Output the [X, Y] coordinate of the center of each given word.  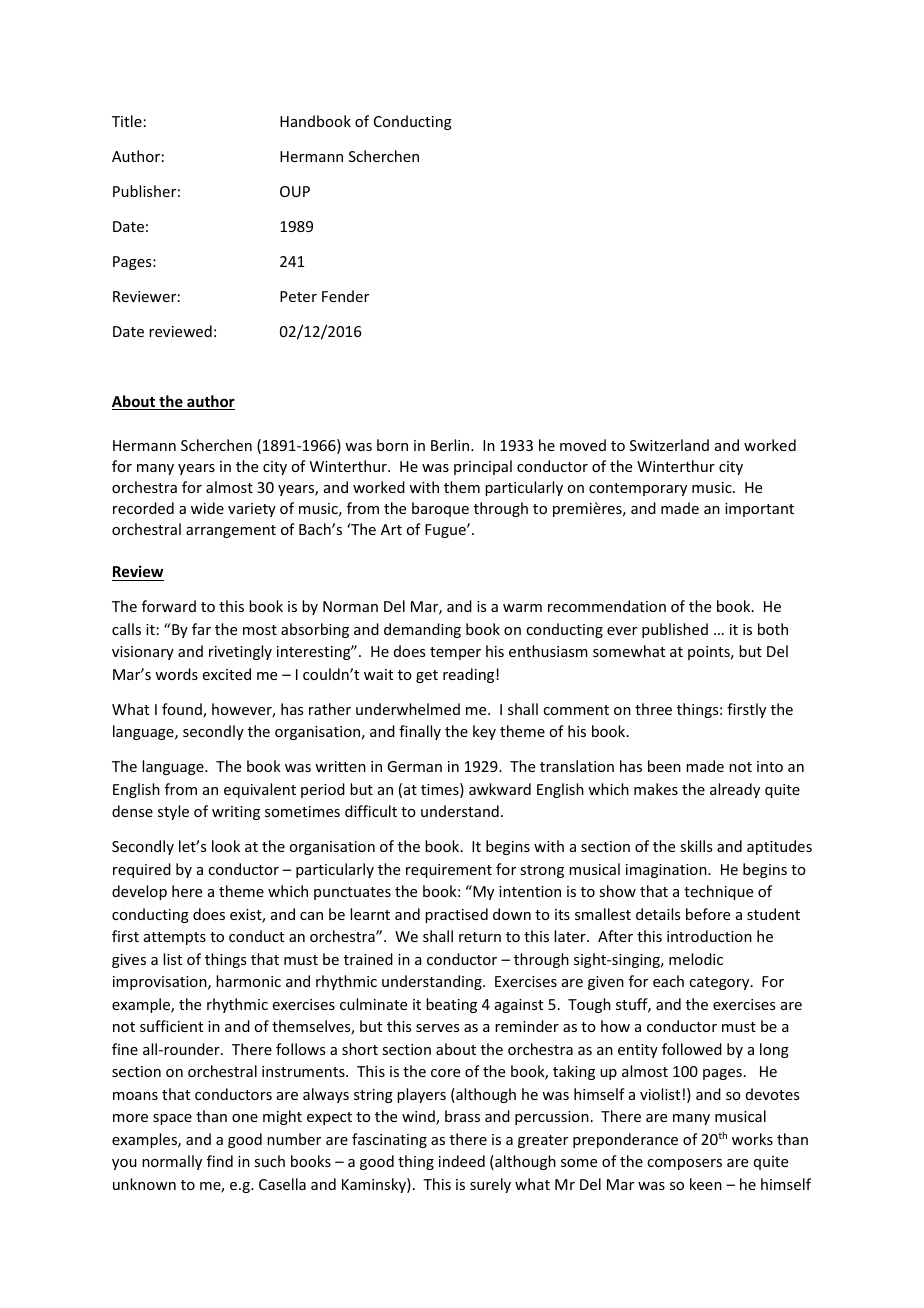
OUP [295, 191]
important [759, 510]
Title [127, 121]
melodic [696, 959]
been [664, 766]
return [480, 937]
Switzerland [669, 445]
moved [583, 445]
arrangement [231, 531]
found [183, 710]
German [414, 766]
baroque [440, 509]
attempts [175, 938]
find [220, 1161]
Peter [298, 296]
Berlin [451, 445]
